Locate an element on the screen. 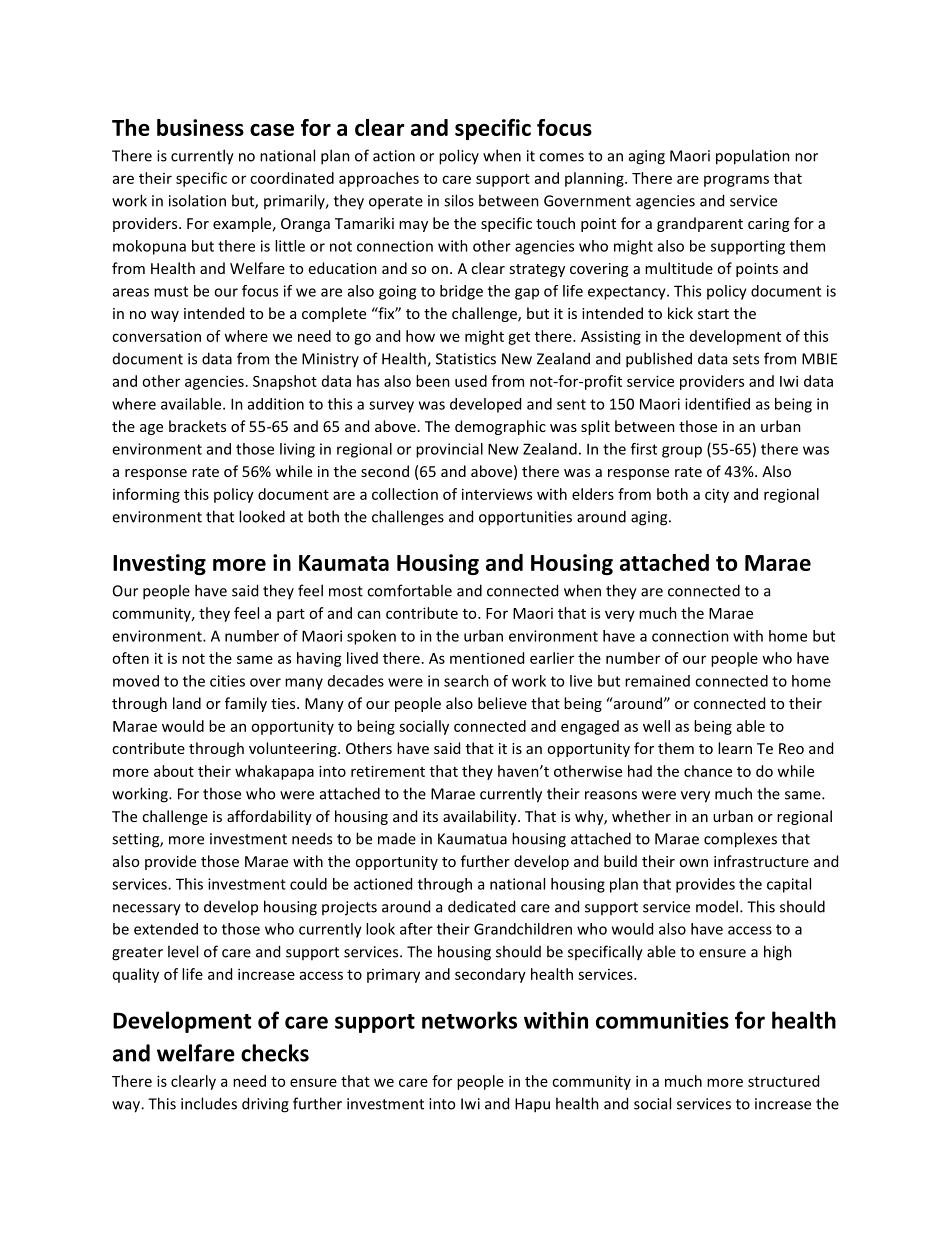  mentioned is located at coordinates (487, 658).
